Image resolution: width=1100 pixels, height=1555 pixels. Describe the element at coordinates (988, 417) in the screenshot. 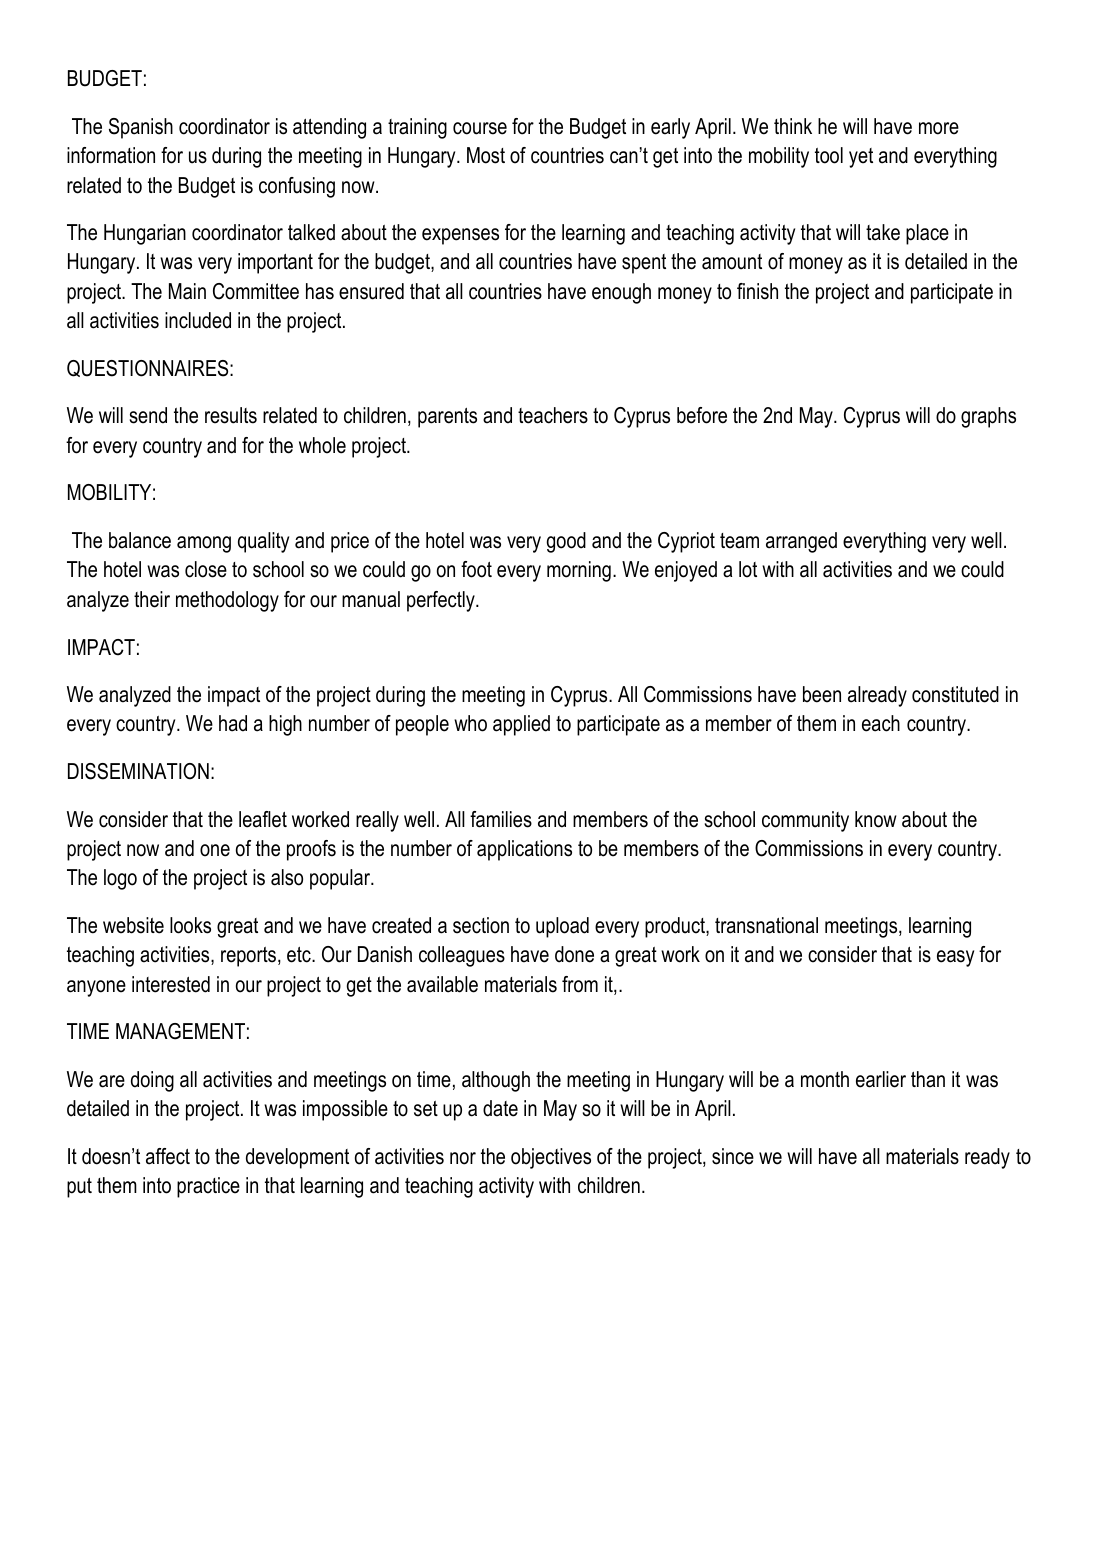

I see `graphs` at that location.
